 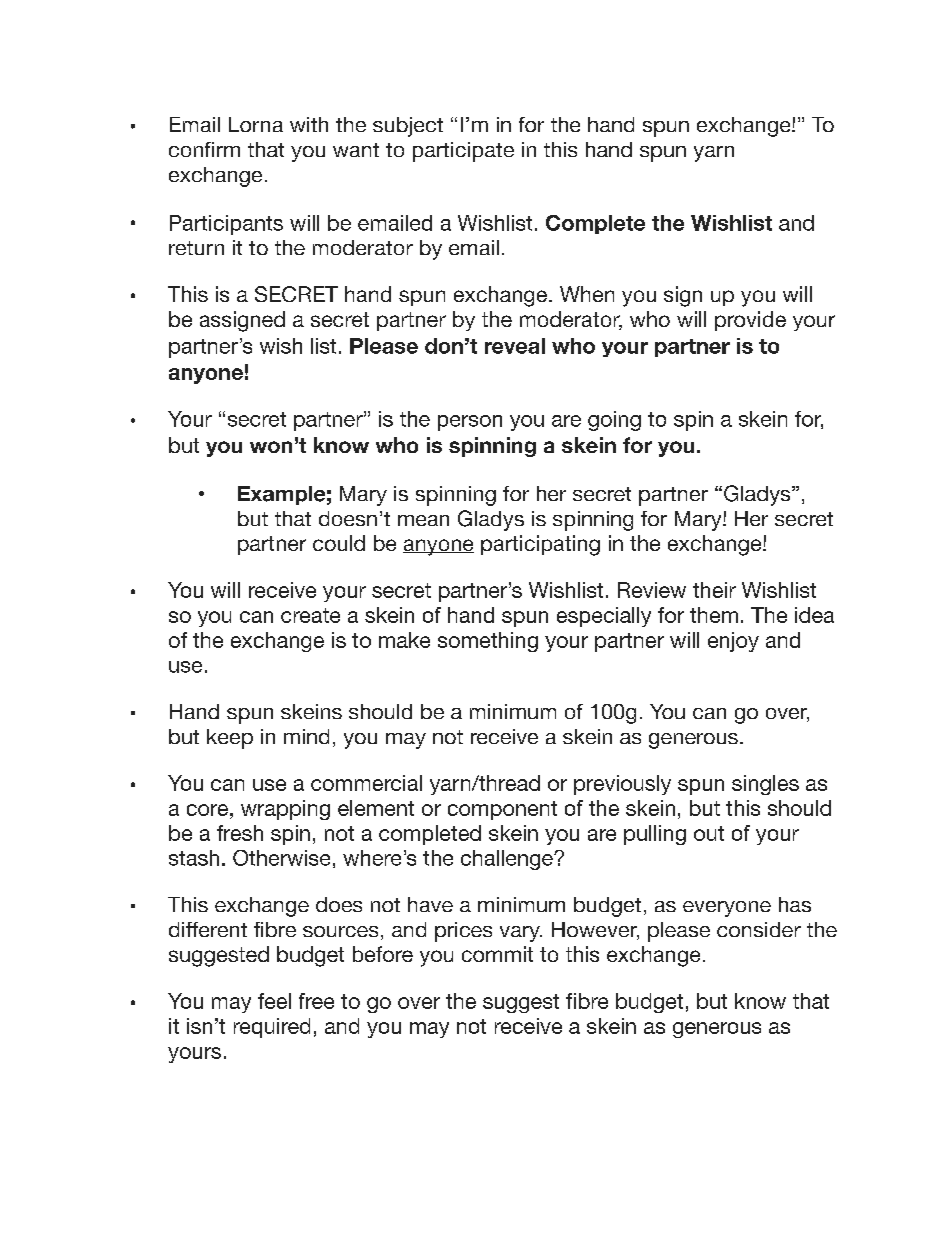 What do you see at coordinates (256, 124) in the screenshot?
I see `Lorna` at bounding box center [256, 124].
